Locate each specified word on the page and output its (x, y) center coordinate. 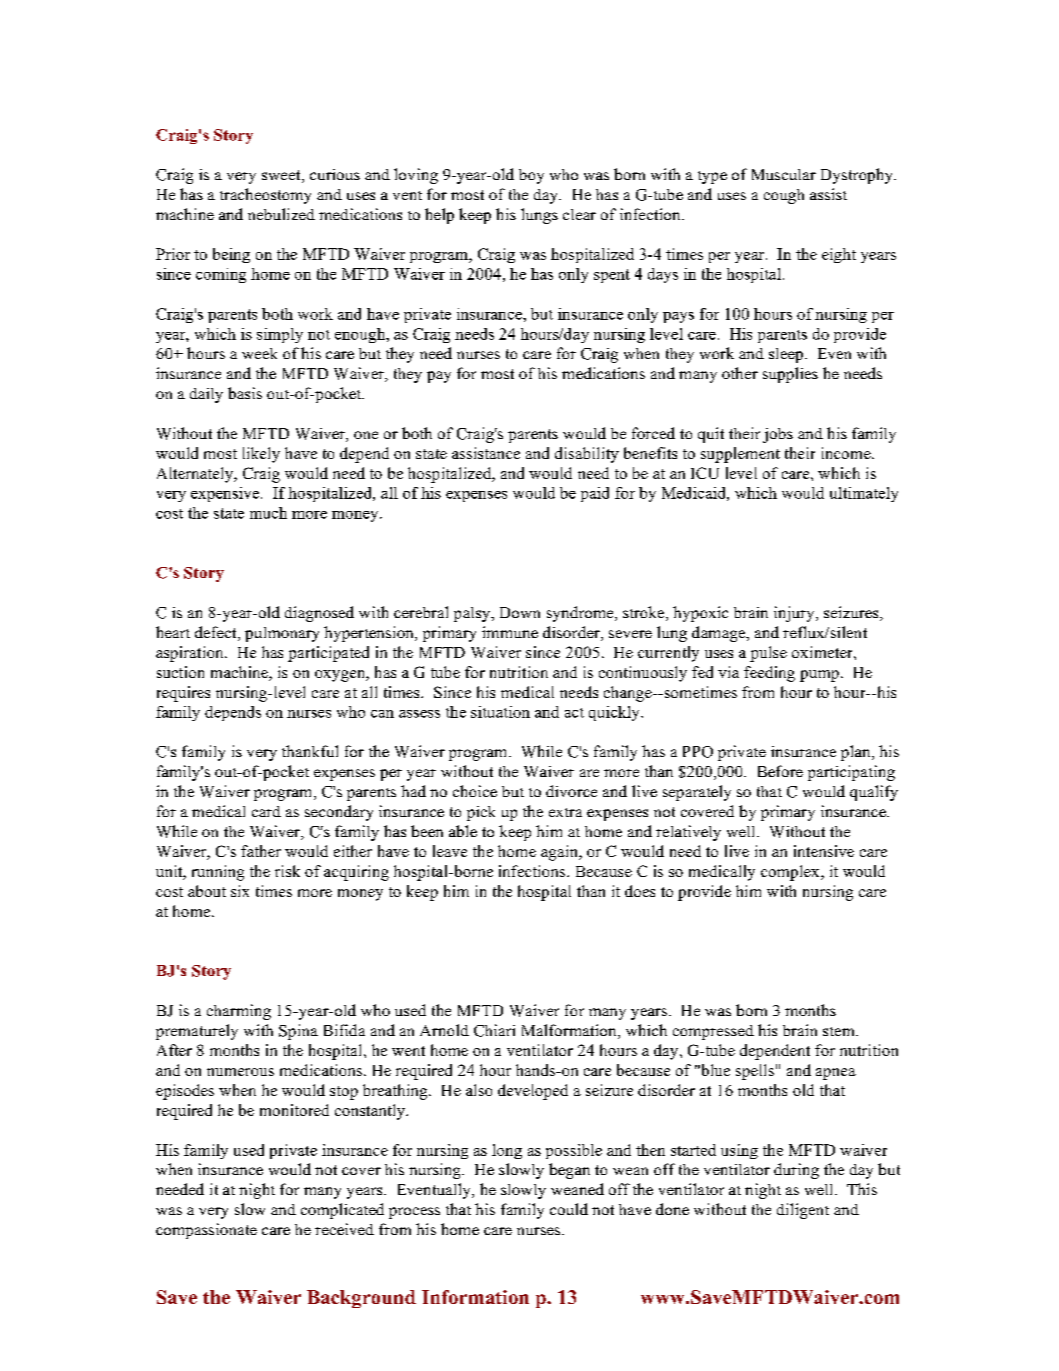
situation (500, 712)
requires (183, 694)
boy (531, 176)
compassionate (206, 1231)
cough (784, 196)
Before (780, 771)
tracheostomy (265, 196)
